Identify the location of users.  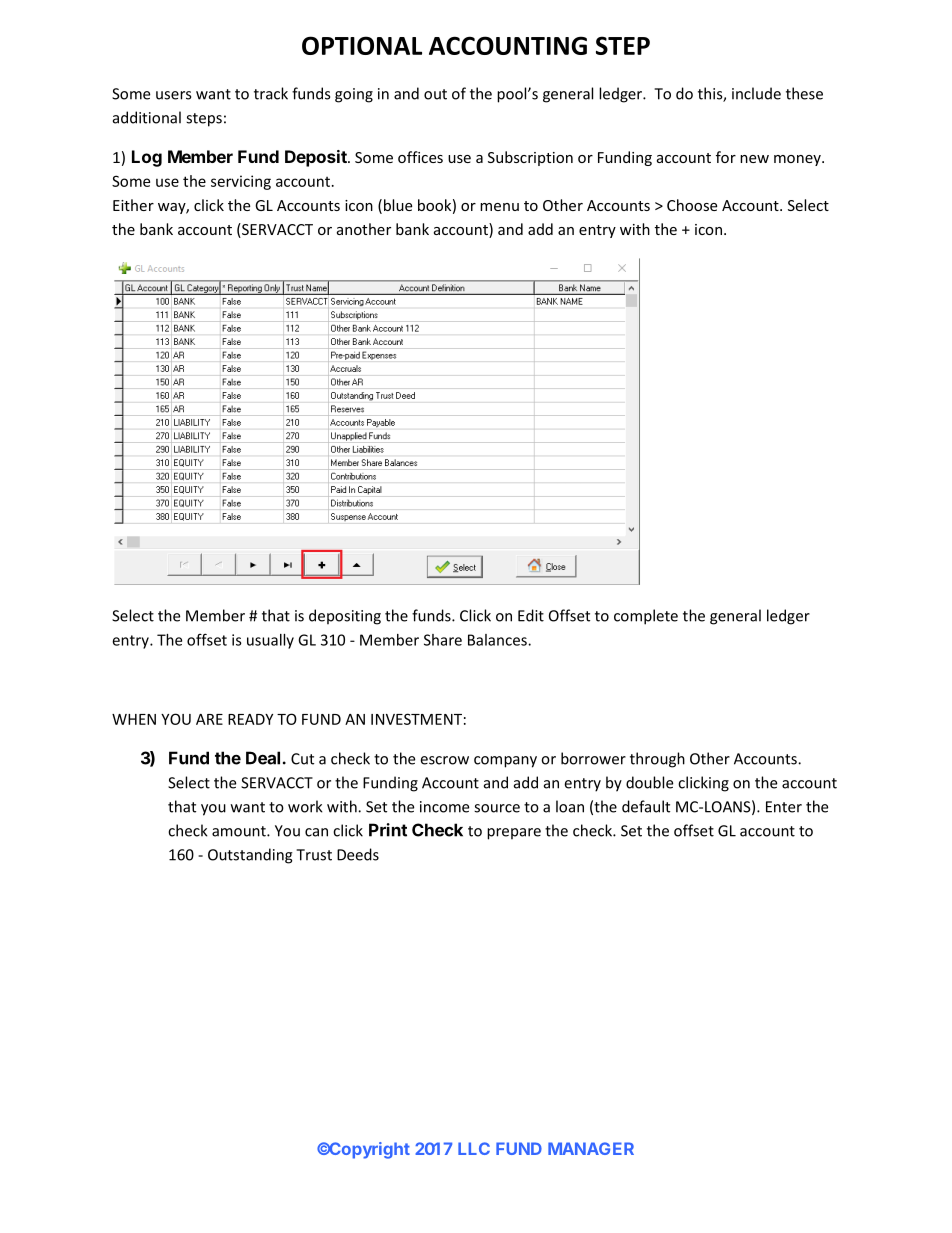
(173, 95).
